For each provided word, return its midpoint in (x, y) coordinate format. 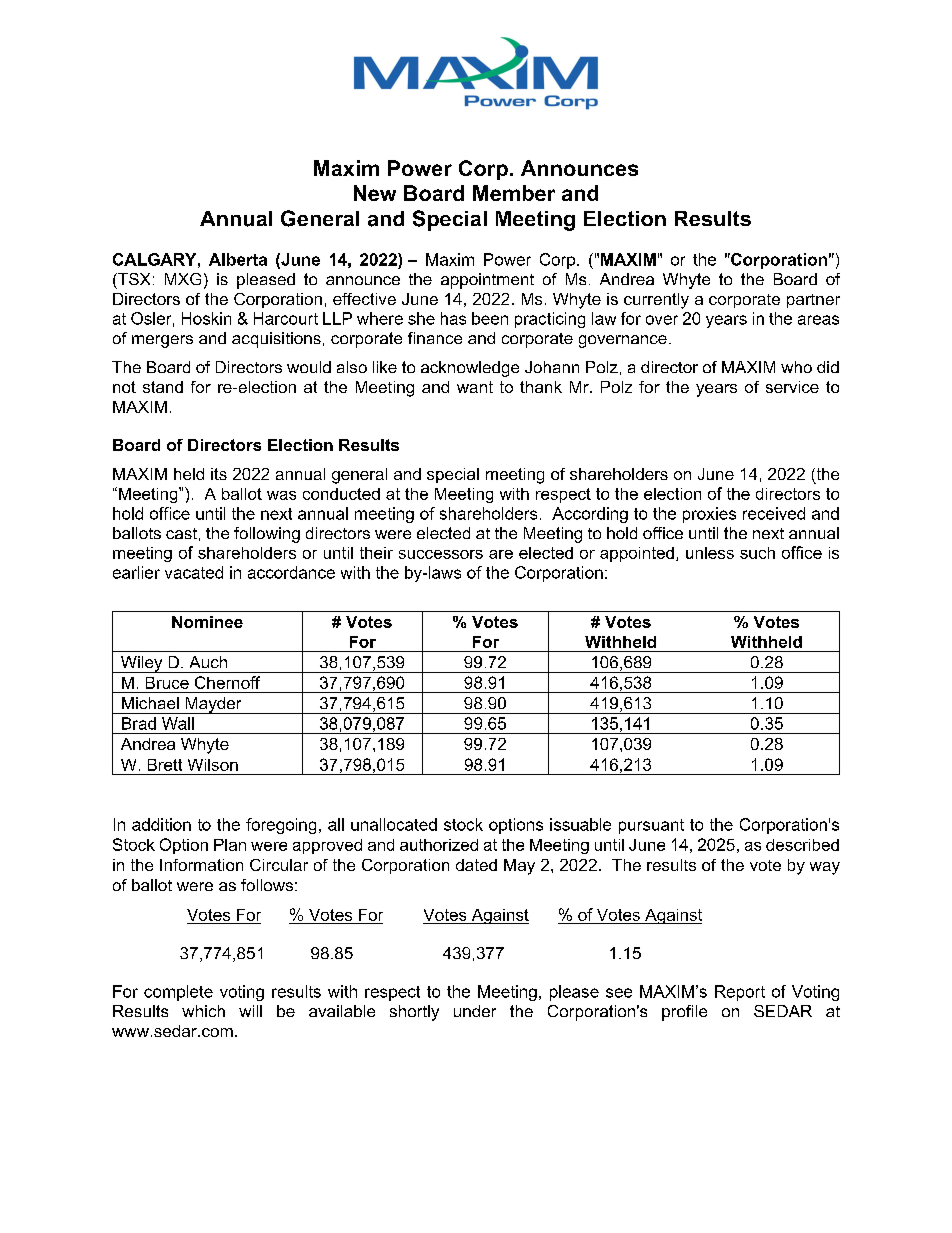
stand (163, 387)
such (757, 553)
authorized (439, 845)
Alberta (238, 259)
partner (813, 301)
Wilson (213, 765)
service (792, 387)
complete (178, 993)
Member (514, 193)
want (475, 387)
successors (441, 554)
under (475, 1011)
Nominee (207, 622)
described (802, 845)
